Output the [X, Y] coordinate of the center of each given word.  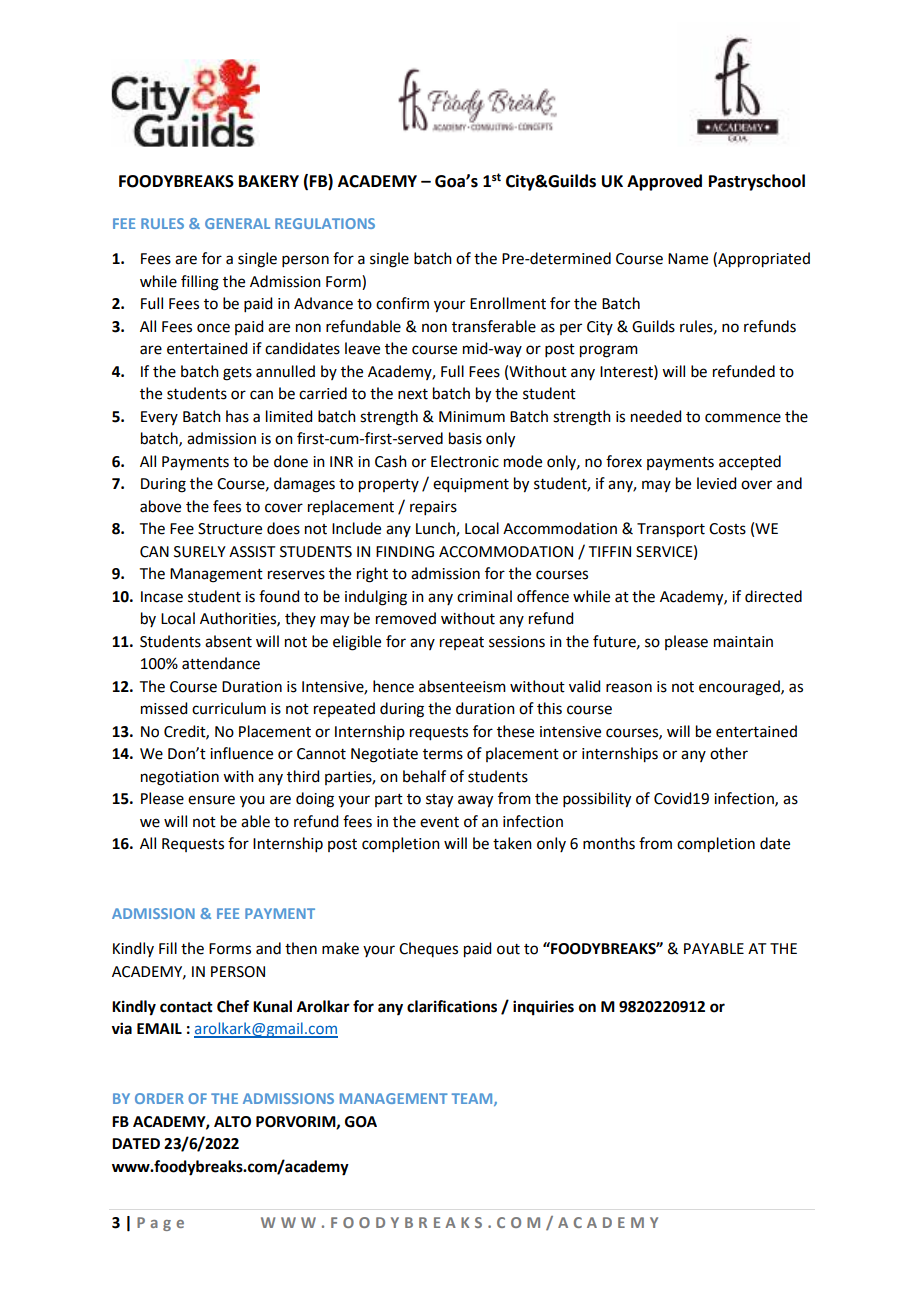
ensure [211, 800]
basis [465, 438]
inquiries [543, 1008]
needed [656, 416]
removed [406, 618]
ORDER [159, 1098]
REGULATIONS [325, 223]
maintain [743, 642]
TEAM [473, 1099]
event [439, 822]
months [609, 843]
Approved [664, 182]
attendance [221, 663]
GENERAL [237, 223]
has [237, 416]
